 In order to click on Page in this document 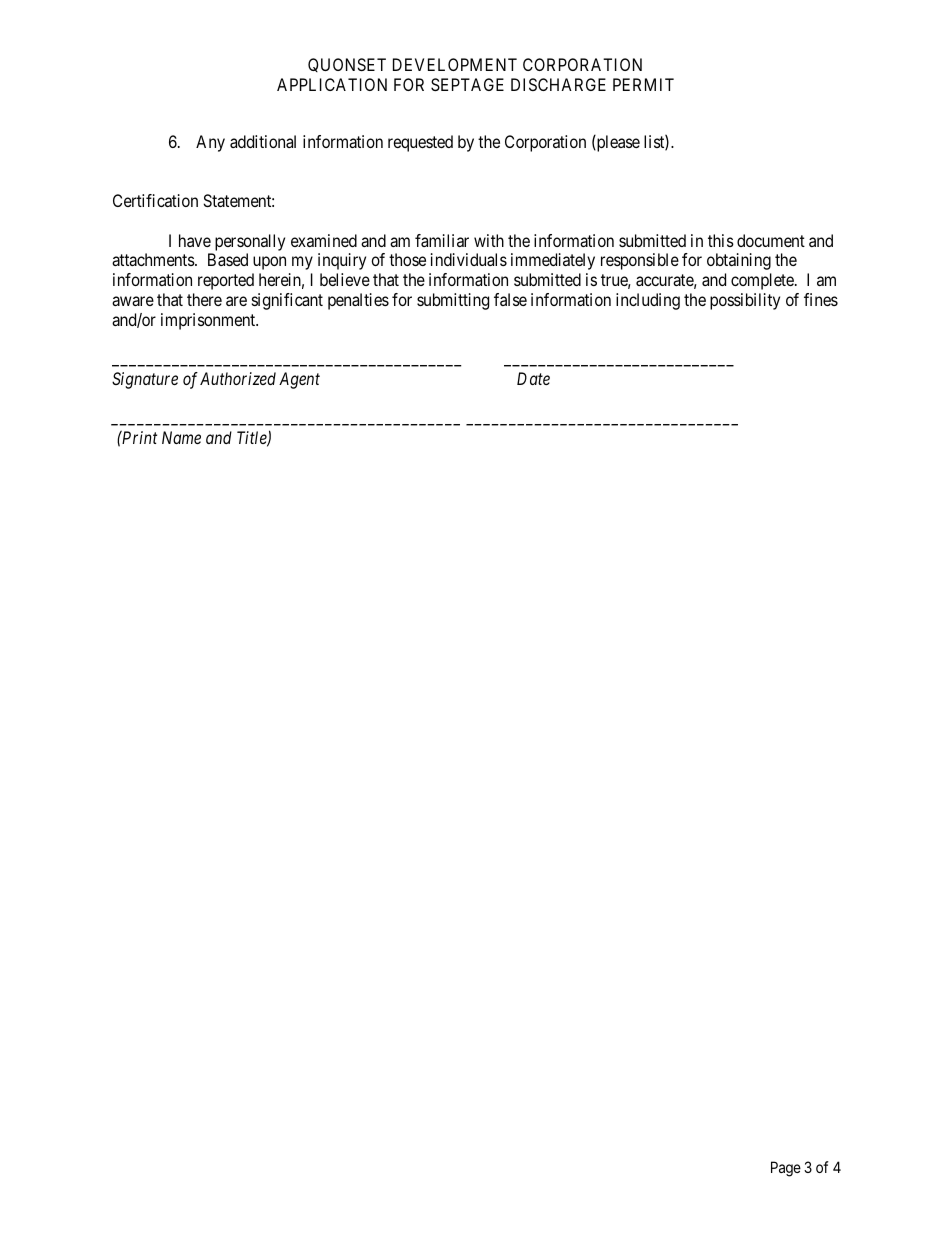, I will do `click(786, 1169)`.
